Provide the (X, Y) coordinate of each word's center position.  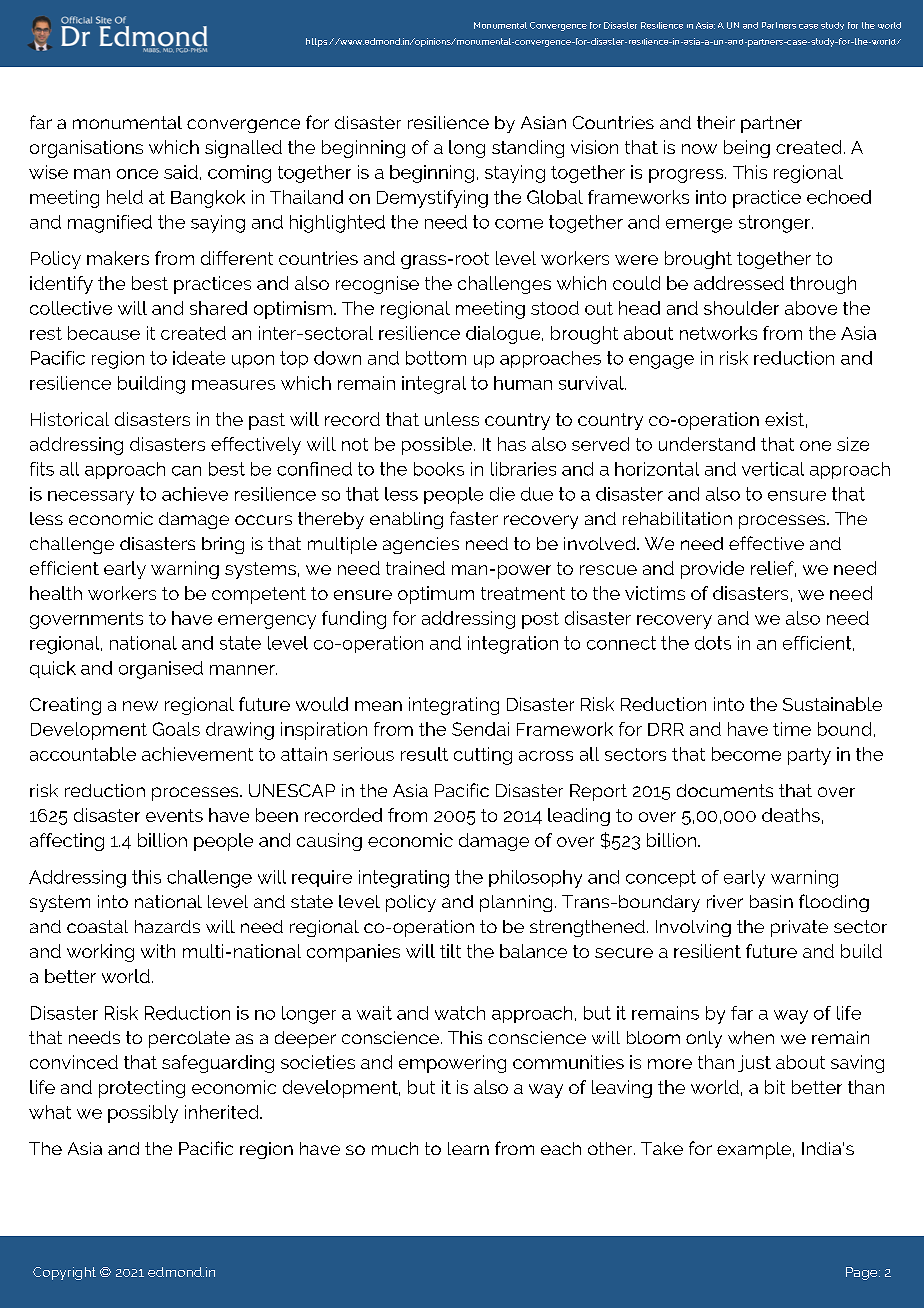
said (181, 172)
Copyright (64, 1273)
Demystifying (432, 199)
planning (516, 903)
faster (474, 518)
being (747, 149)
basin (771, 901)
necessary (91, 498)
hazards (167, 926)
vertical (773, 469)
